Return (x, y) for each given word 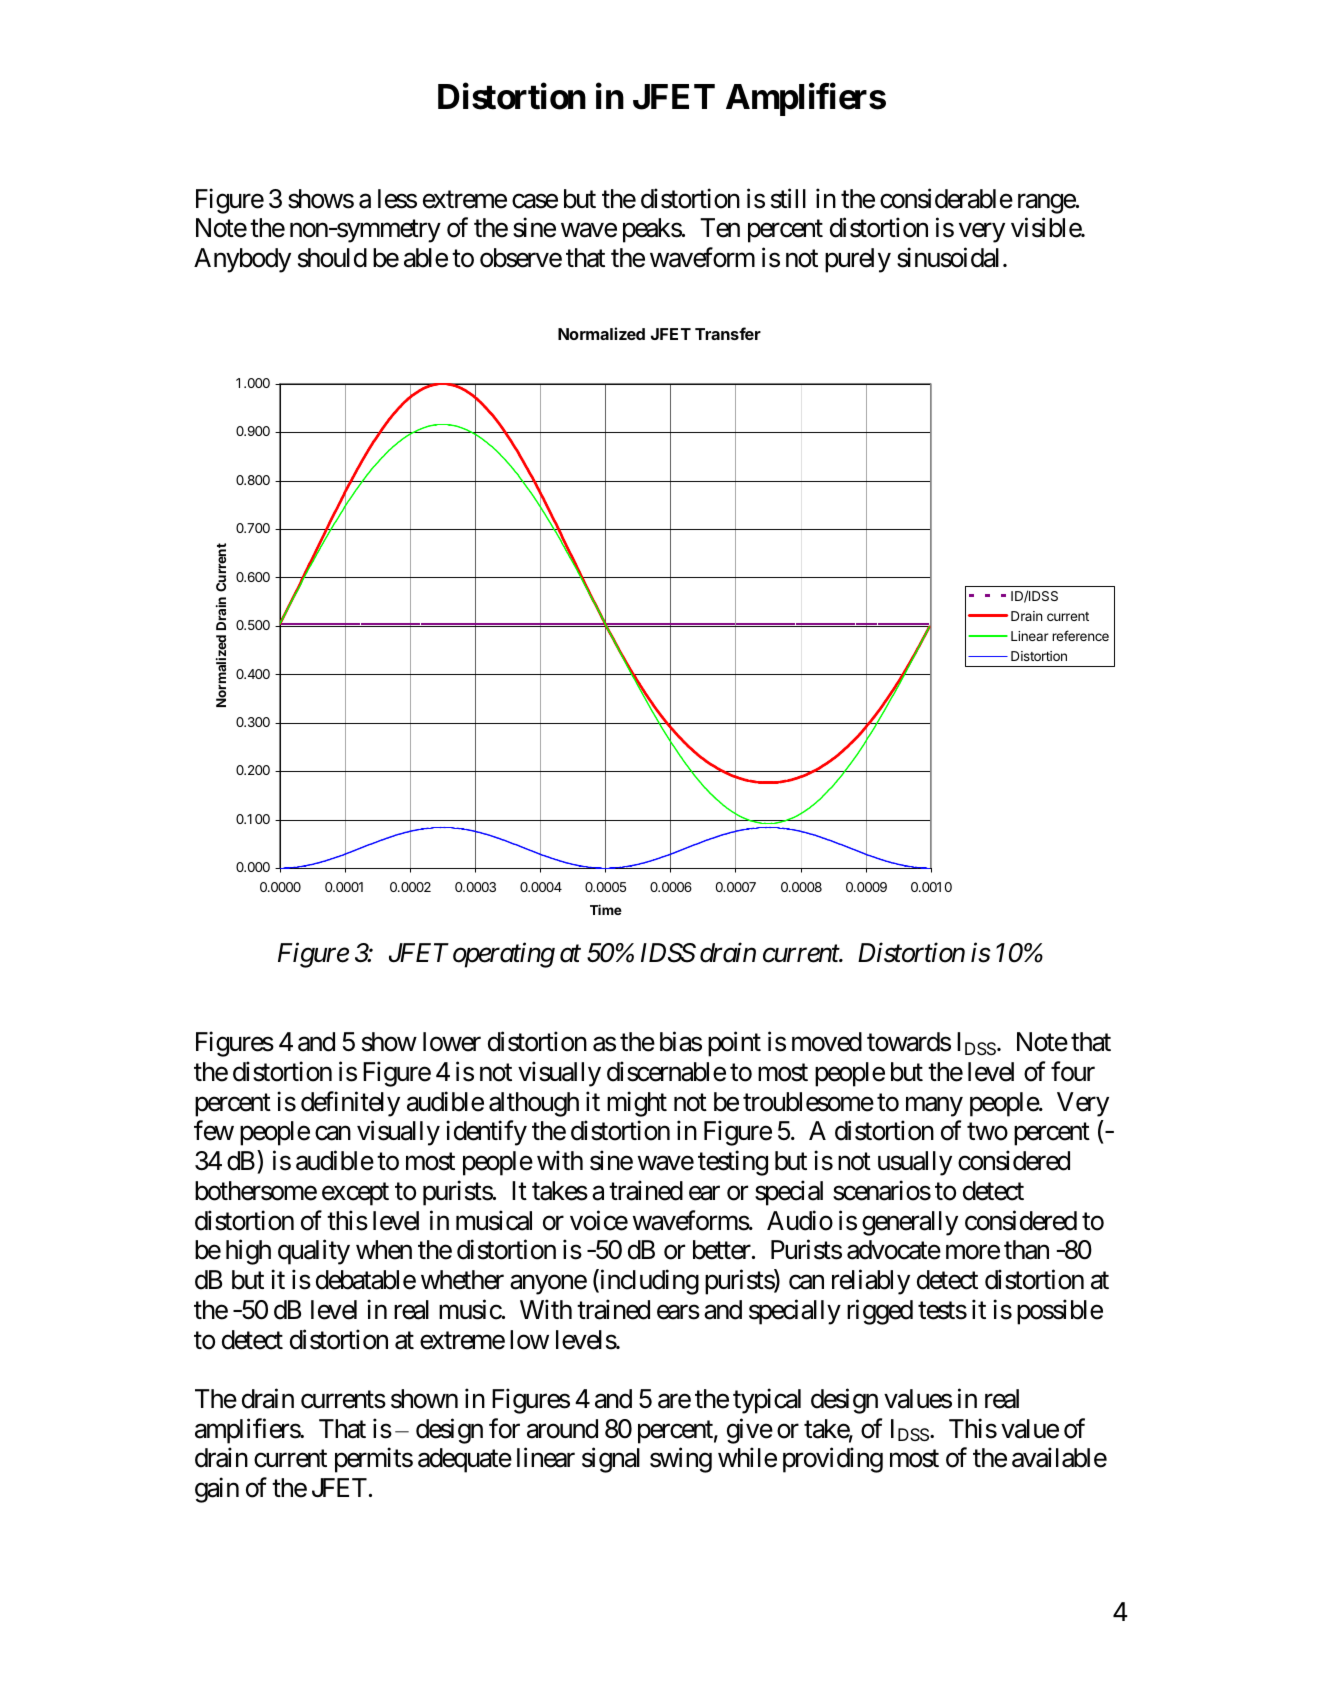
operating (504, 955)
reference (1080, 635)
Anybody (242, 260)
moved (827, 1042)
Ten (720, 228)
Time (606, 909)
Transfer (728, 333)
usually (915, 1163)
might (637, 1104)
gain (217, 1490)
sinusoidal (948, 257)
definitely (350, 1104)
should (332, 258)
